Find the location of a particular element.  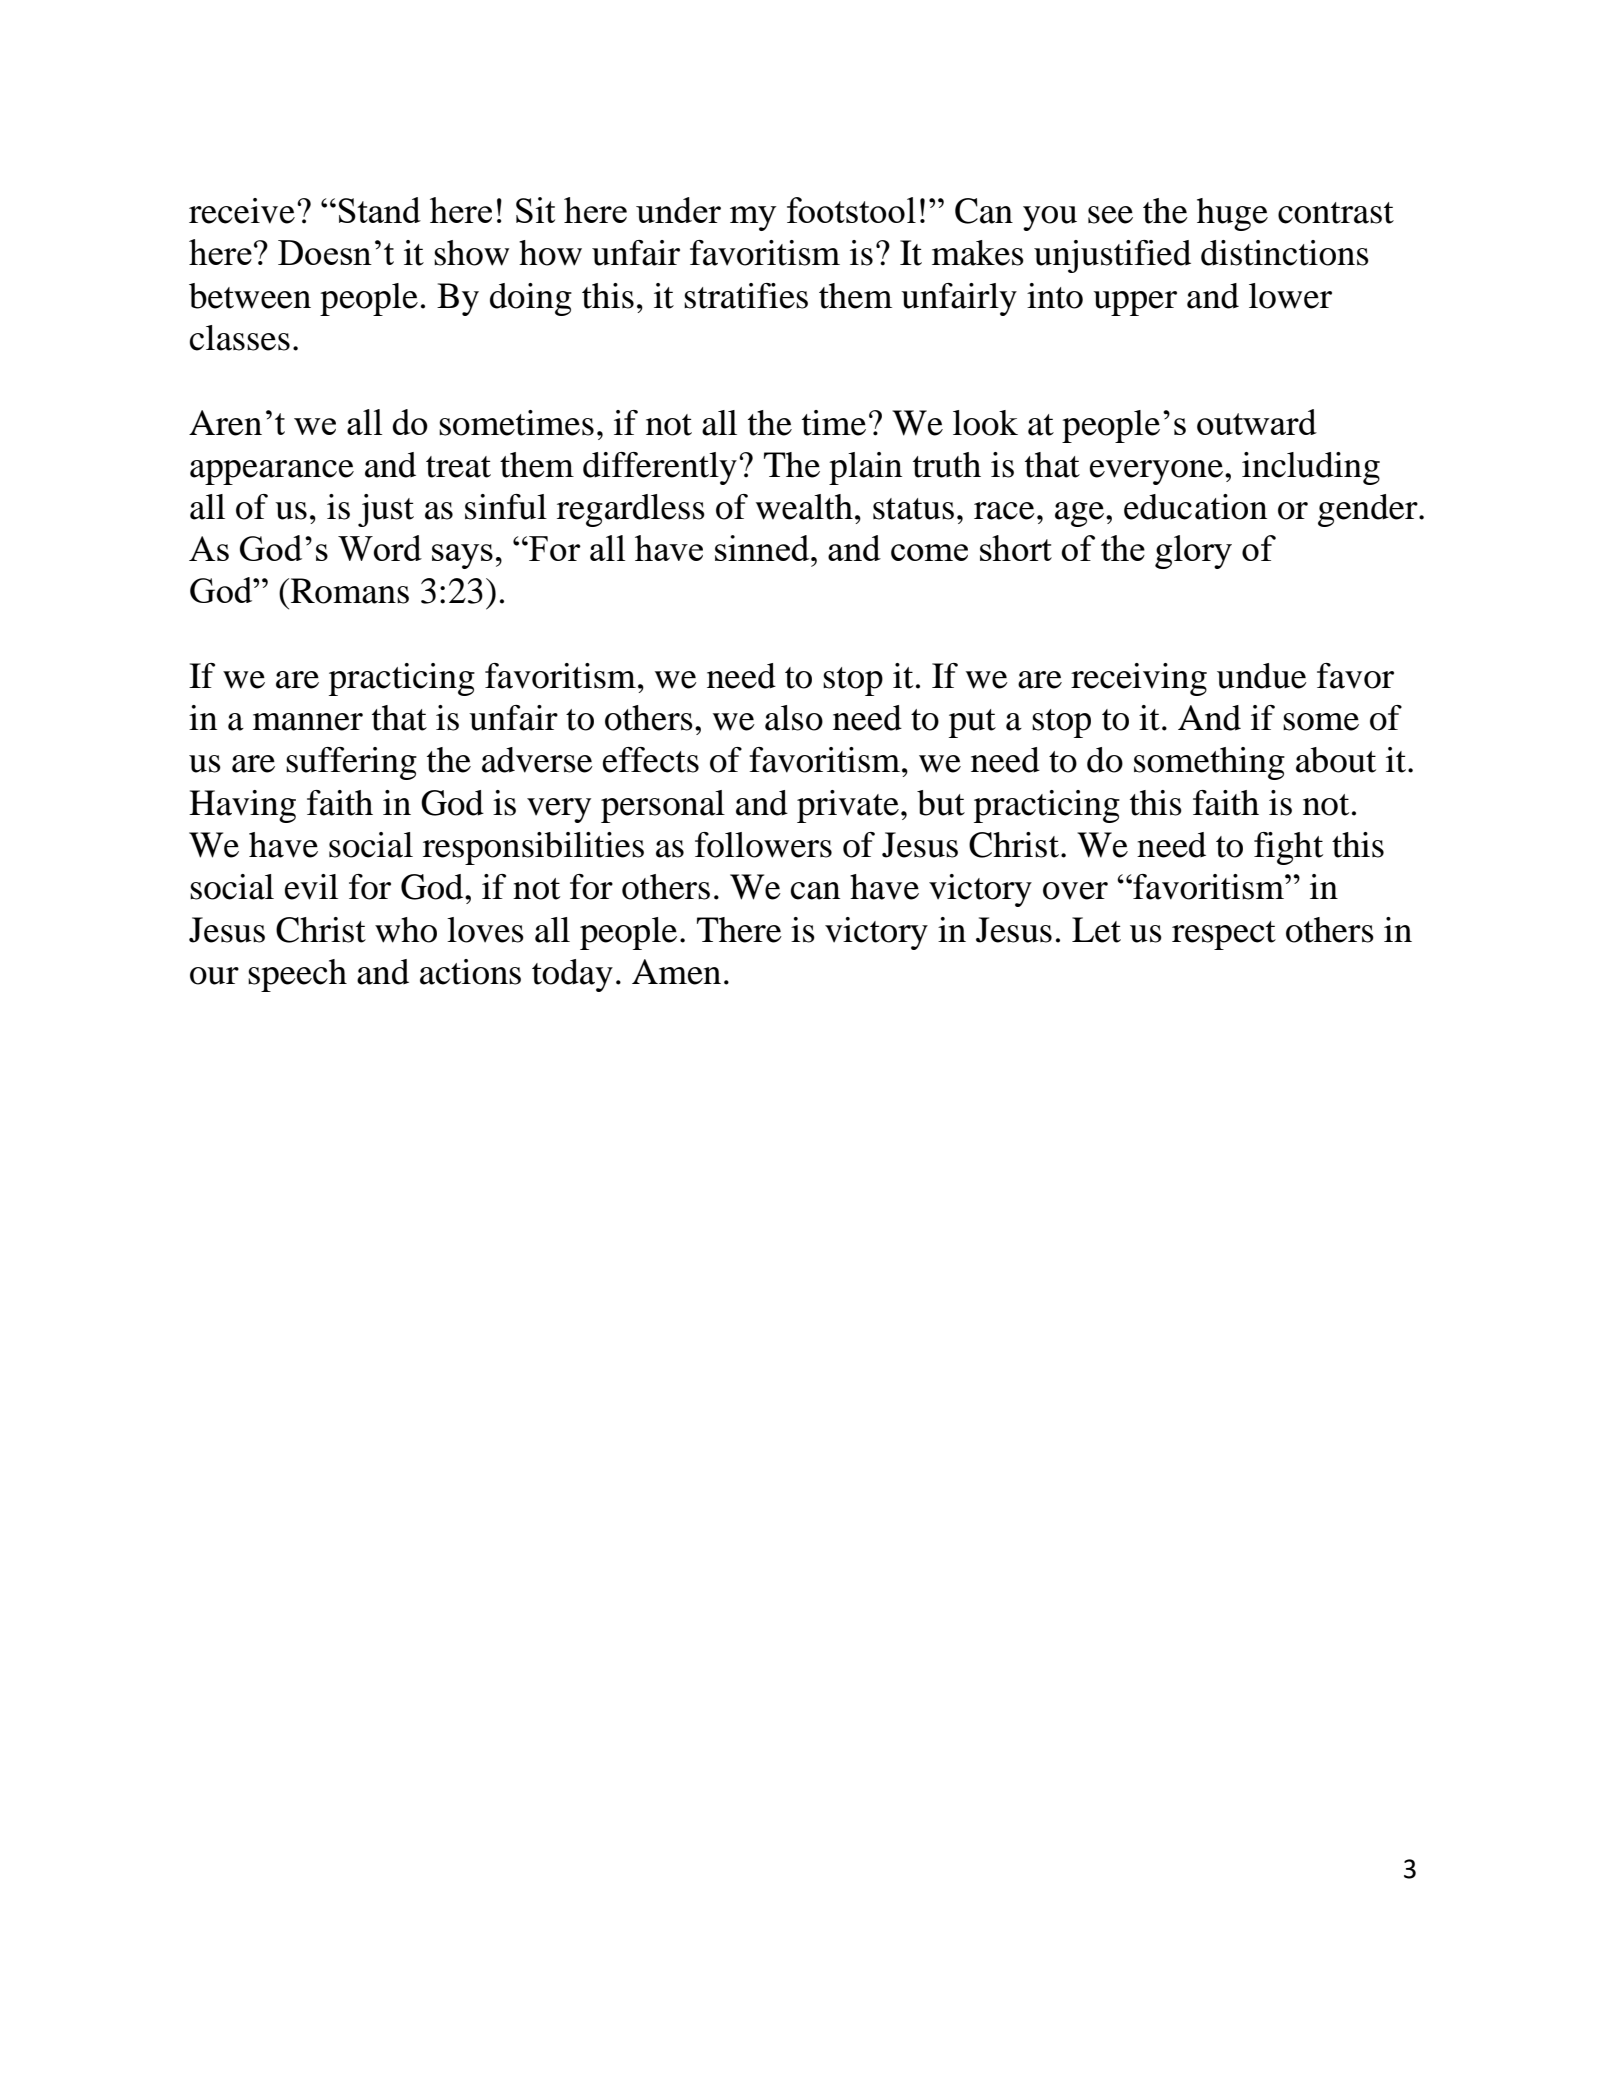

who is located at coordinates (406, 930).
